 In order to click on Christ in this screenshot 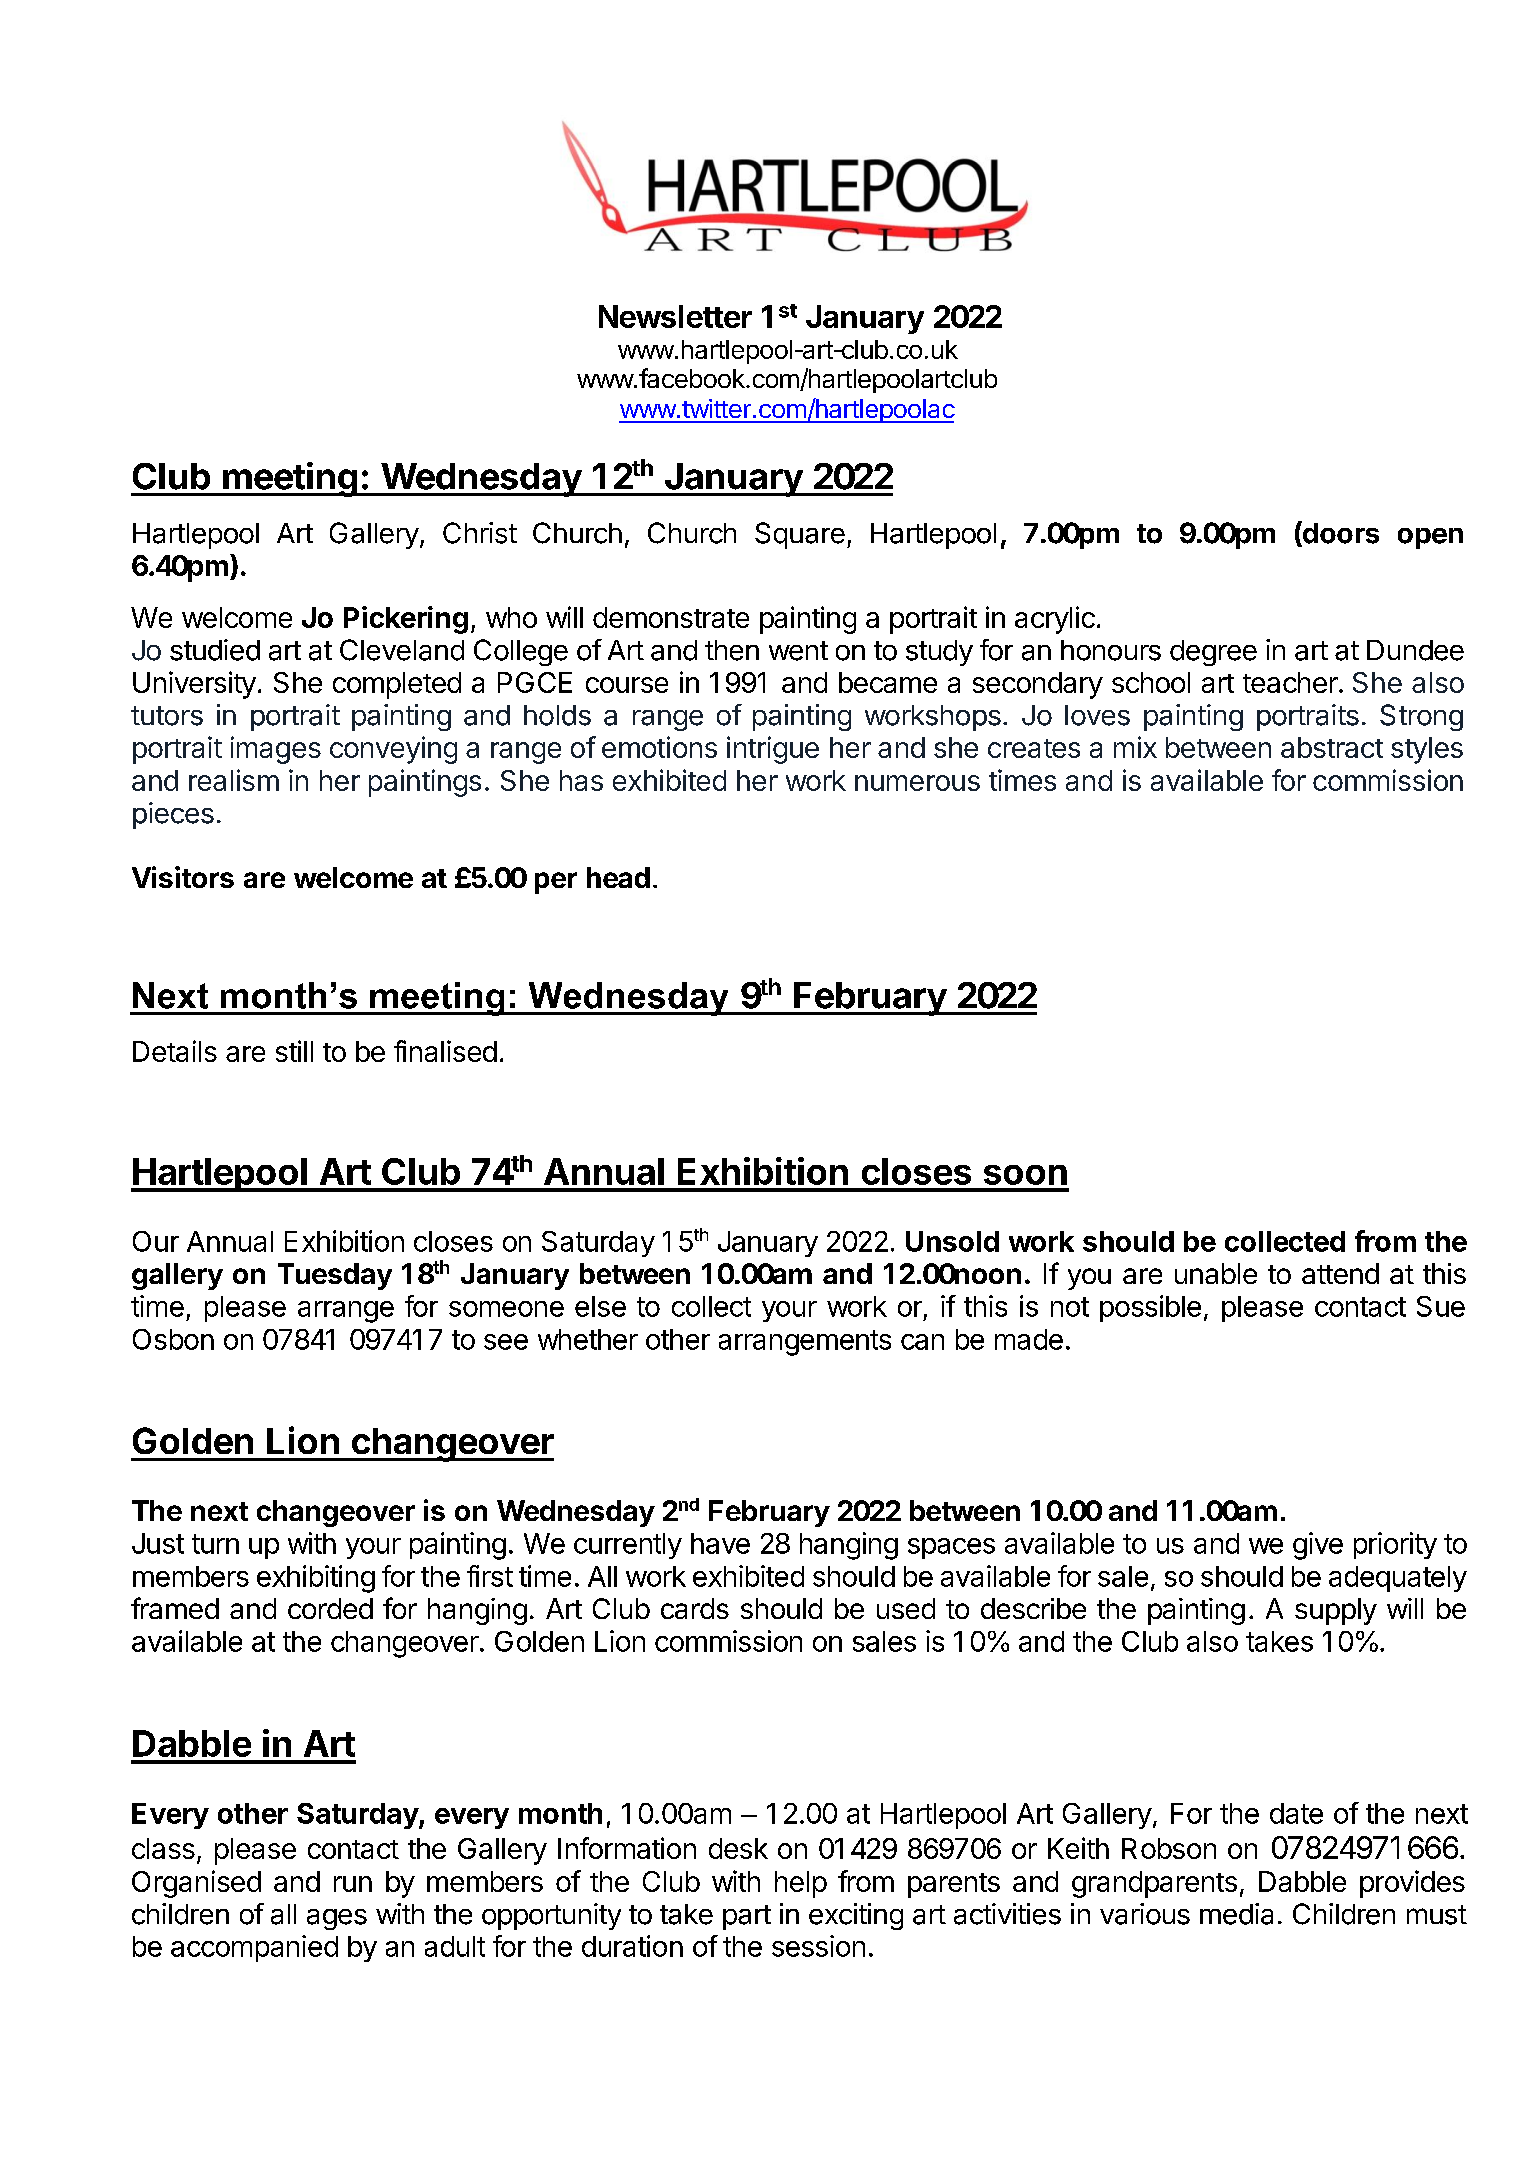, I will do `click(480, 533)`.
